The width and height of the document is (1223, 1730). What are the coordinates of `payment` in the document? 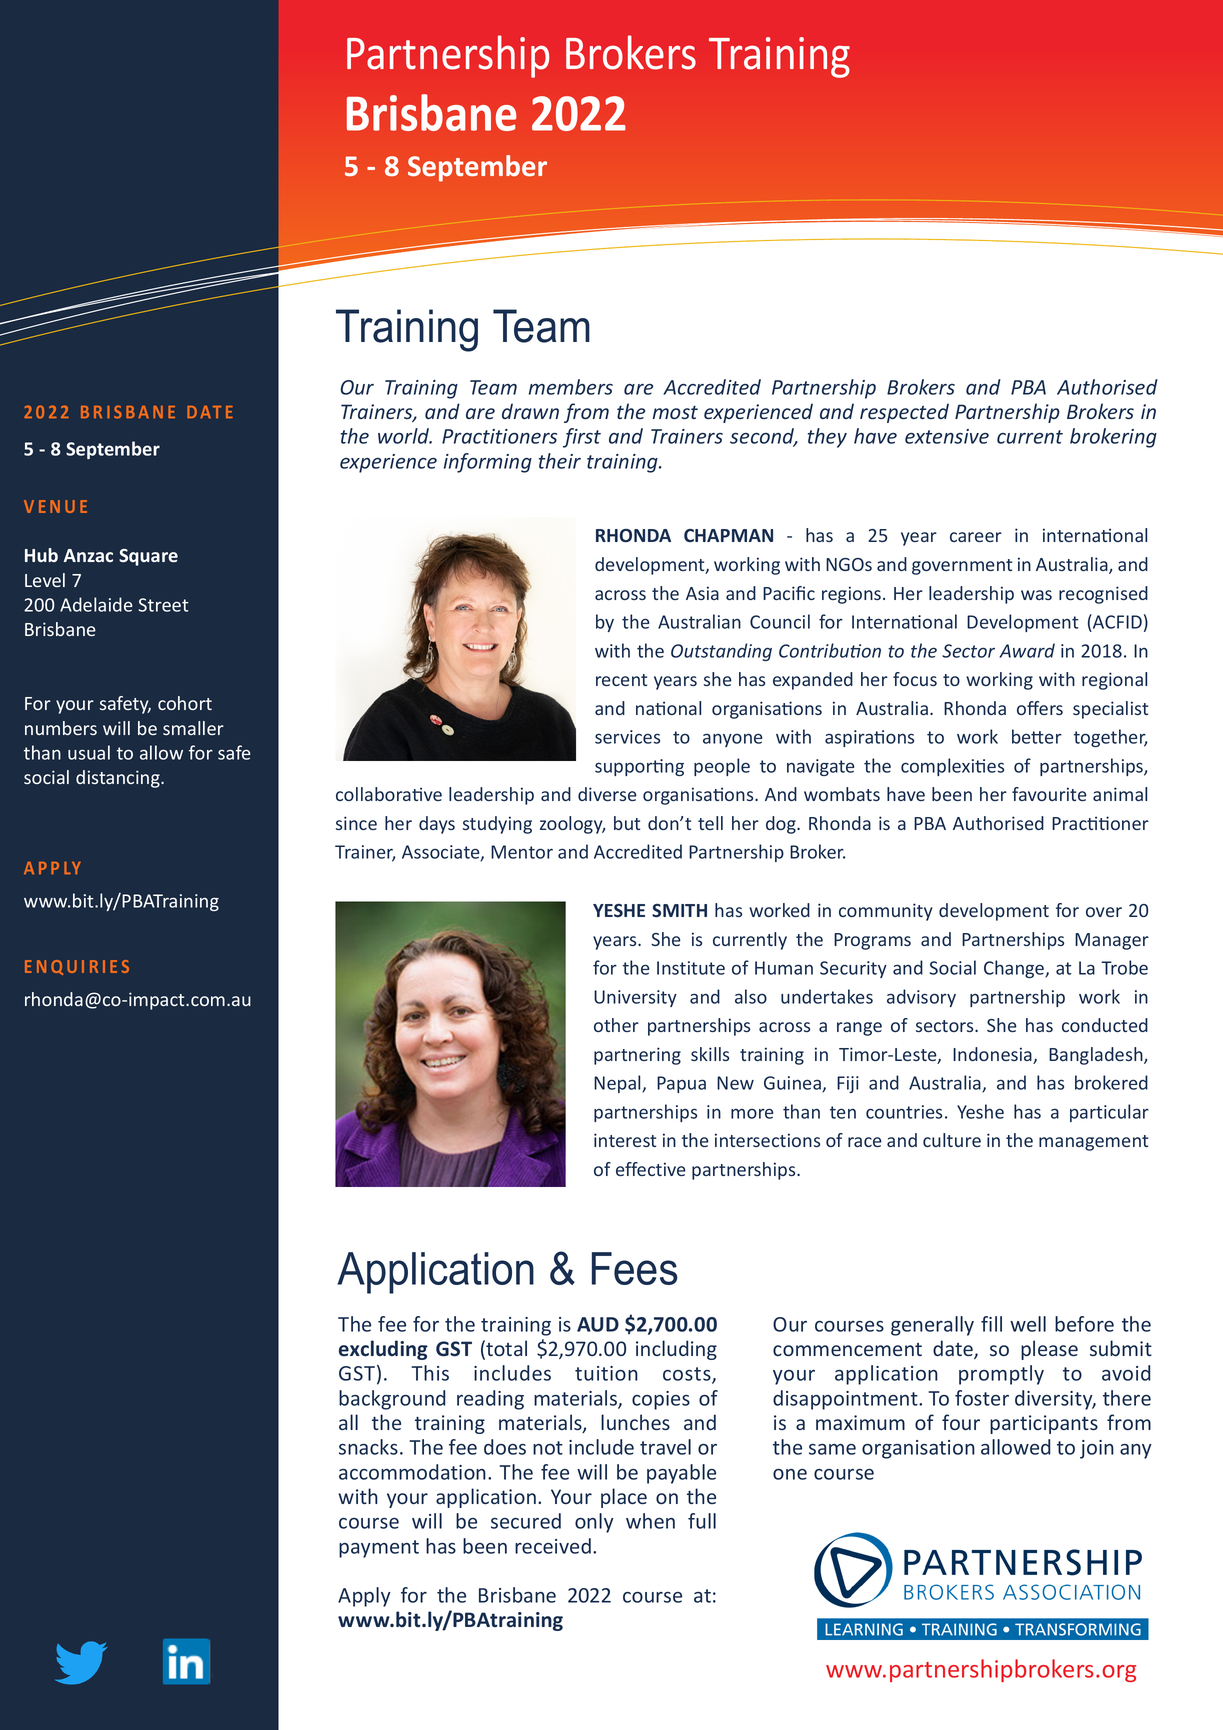 It's located at (379, 1549).
